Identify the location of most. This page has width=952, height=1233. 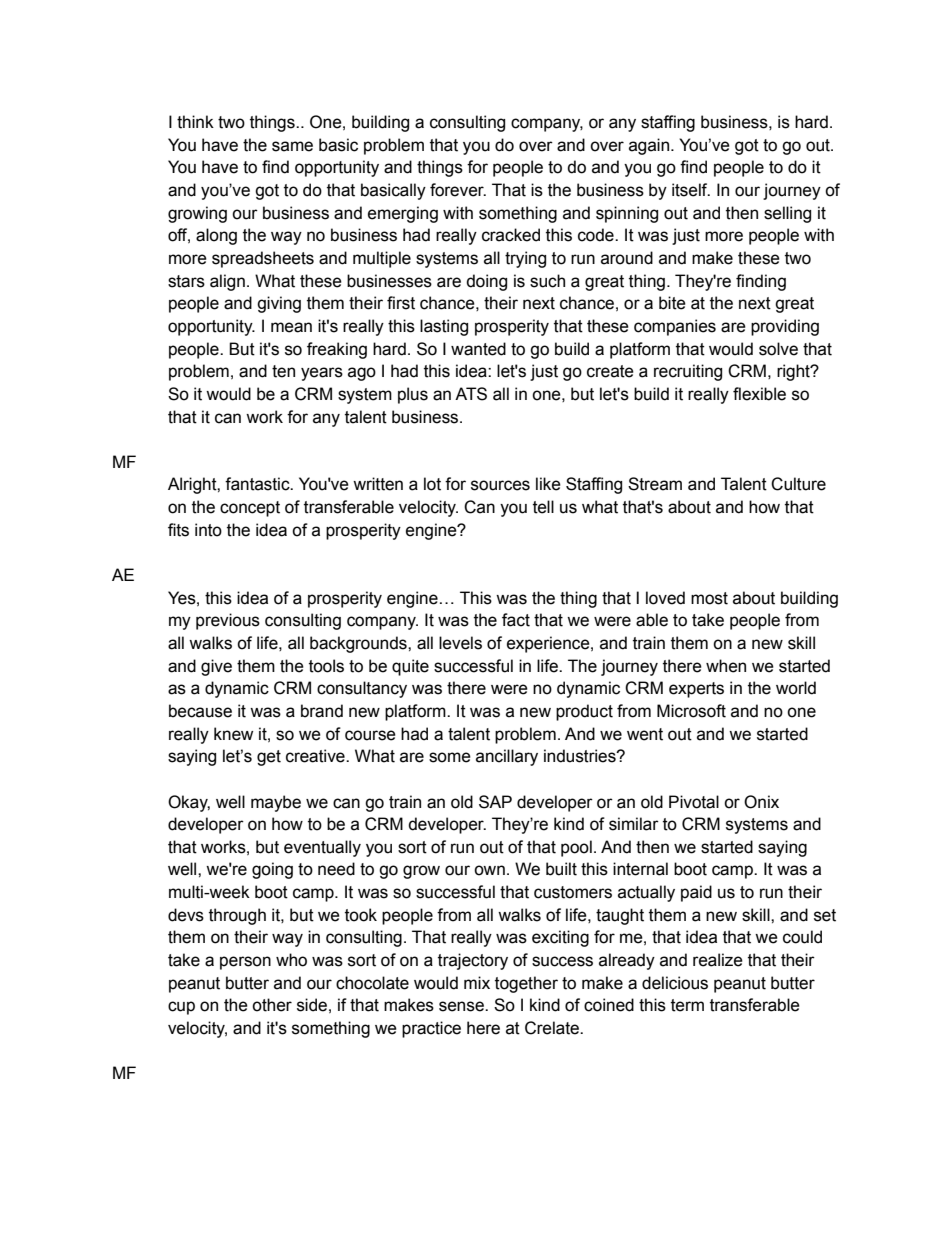
(709, 598).
